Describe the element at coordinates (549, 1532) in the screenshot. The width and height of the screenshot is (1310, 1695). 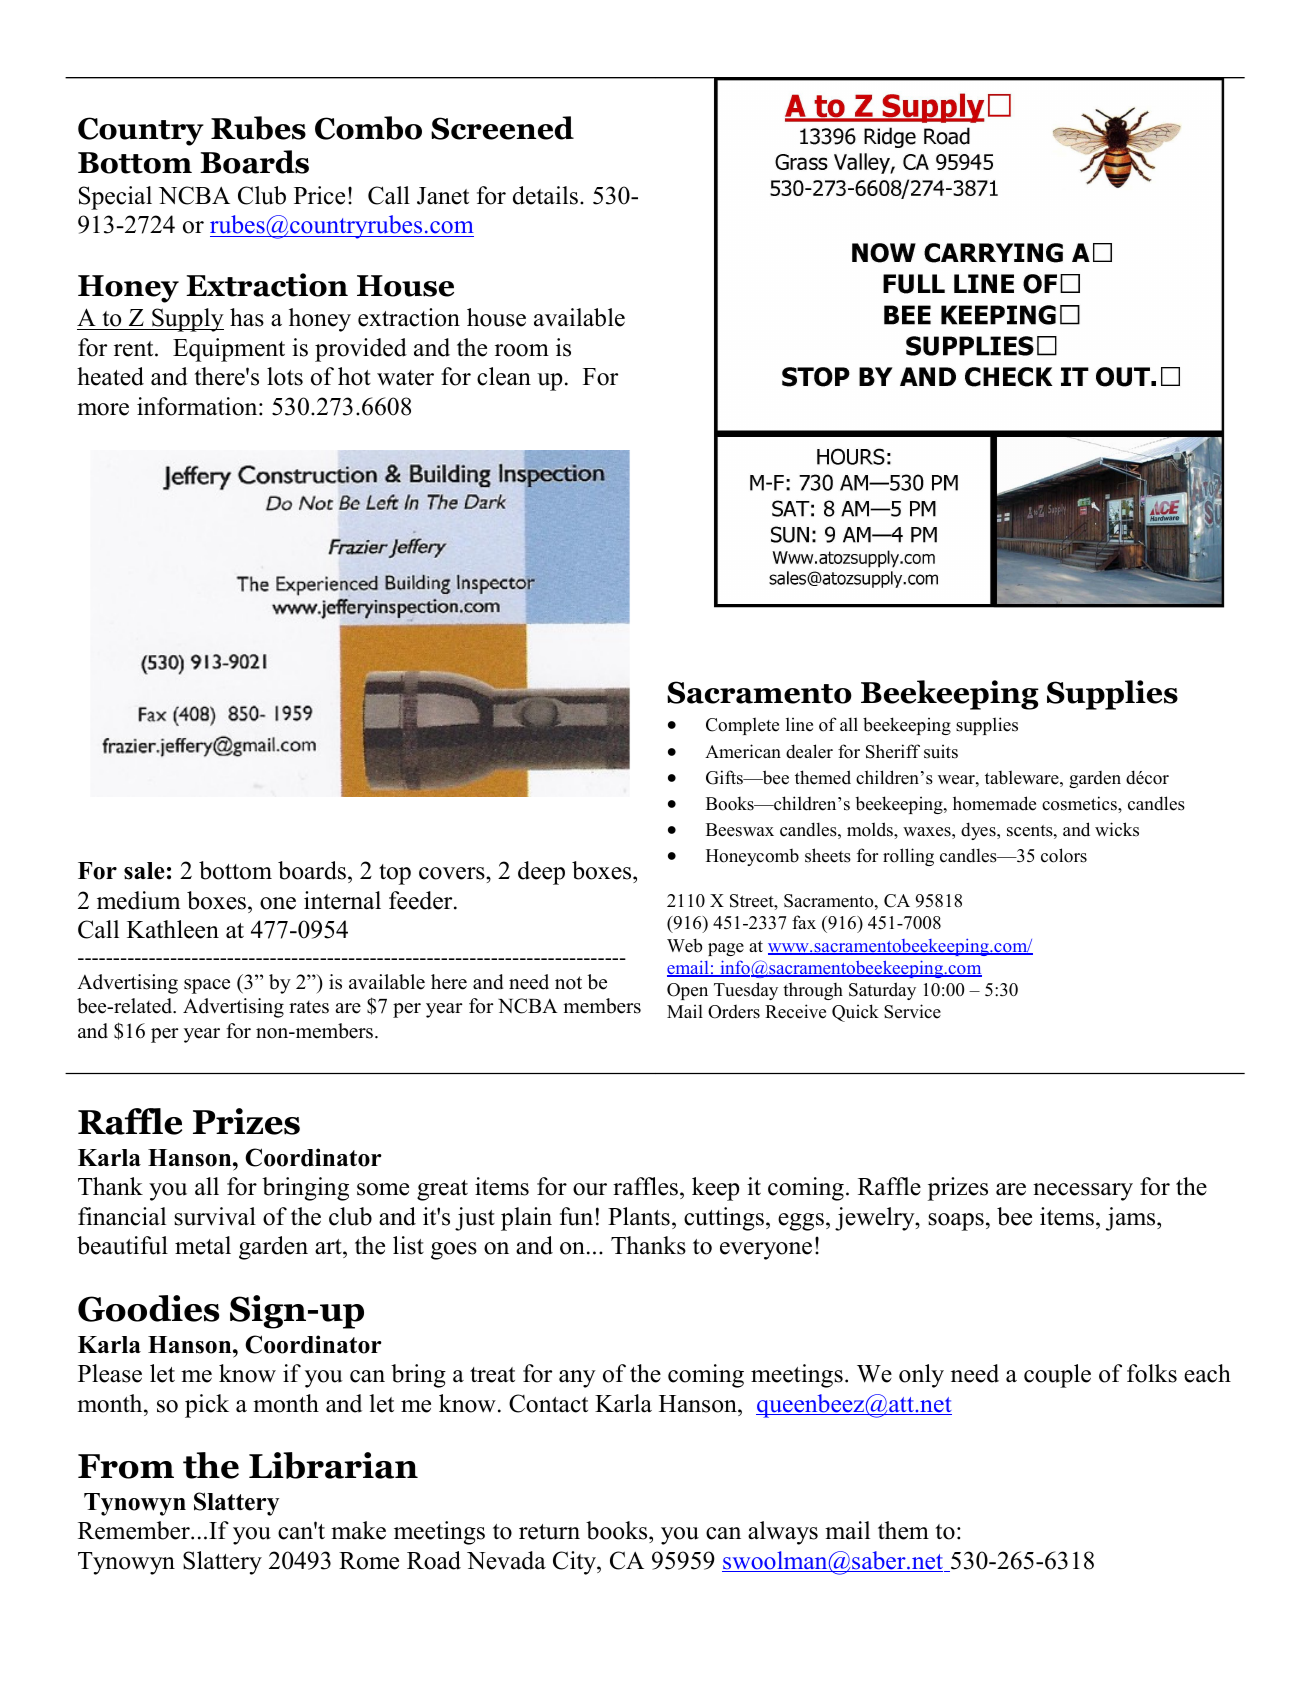
I see `return` at that location.
